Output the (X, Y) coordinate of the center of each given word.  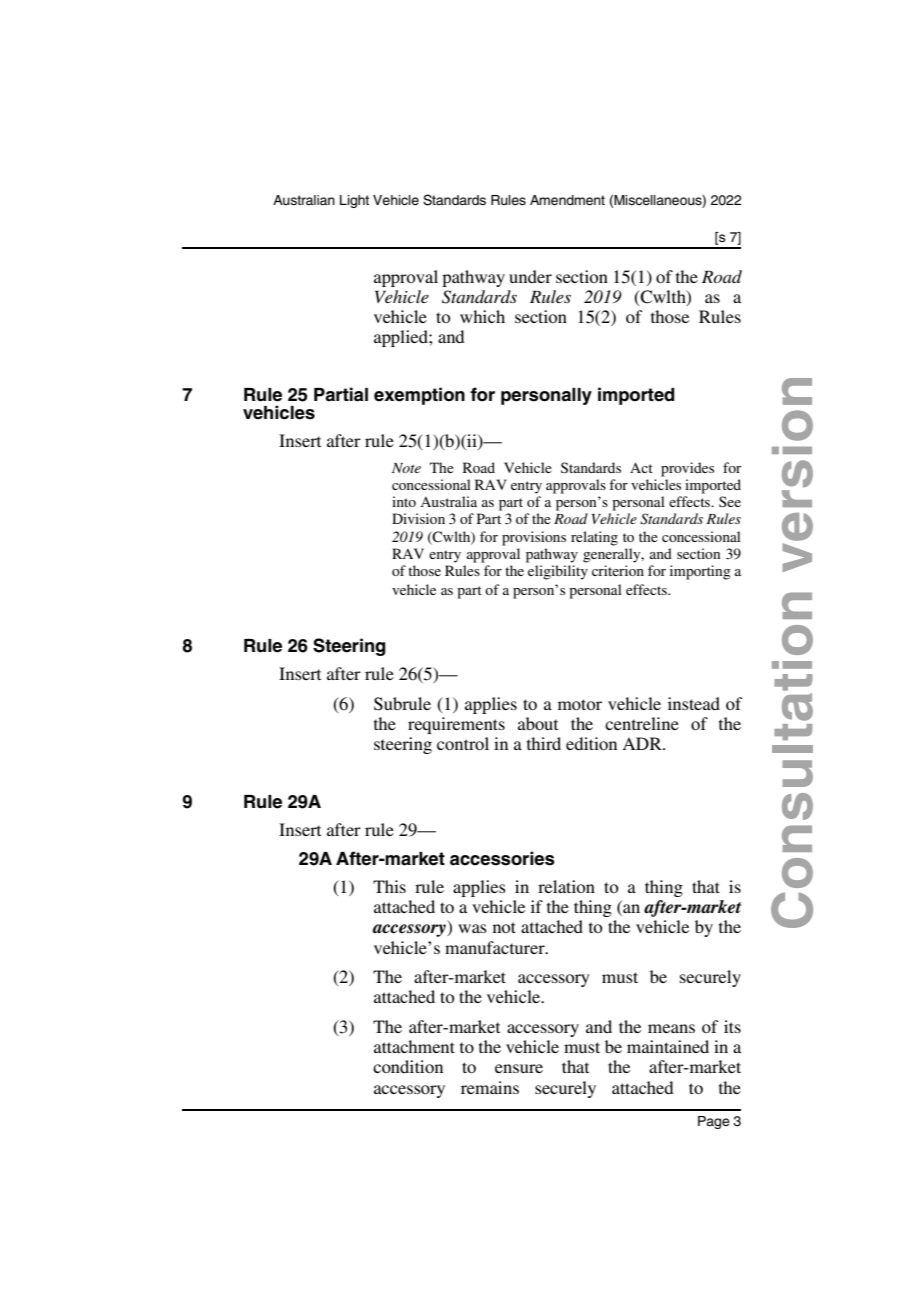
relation (566, 886)
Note (406, 468)
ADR (643, 743)
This (389, 886)
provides (687, 469)
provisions (534, 538)
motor (580, 704)
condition (408, 1066)
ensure (519, 1068)
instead (694, 703)
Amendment (567, 200)
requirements (456, 725)
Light (354, 201)
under (530, 276)
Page (714, 1122)
